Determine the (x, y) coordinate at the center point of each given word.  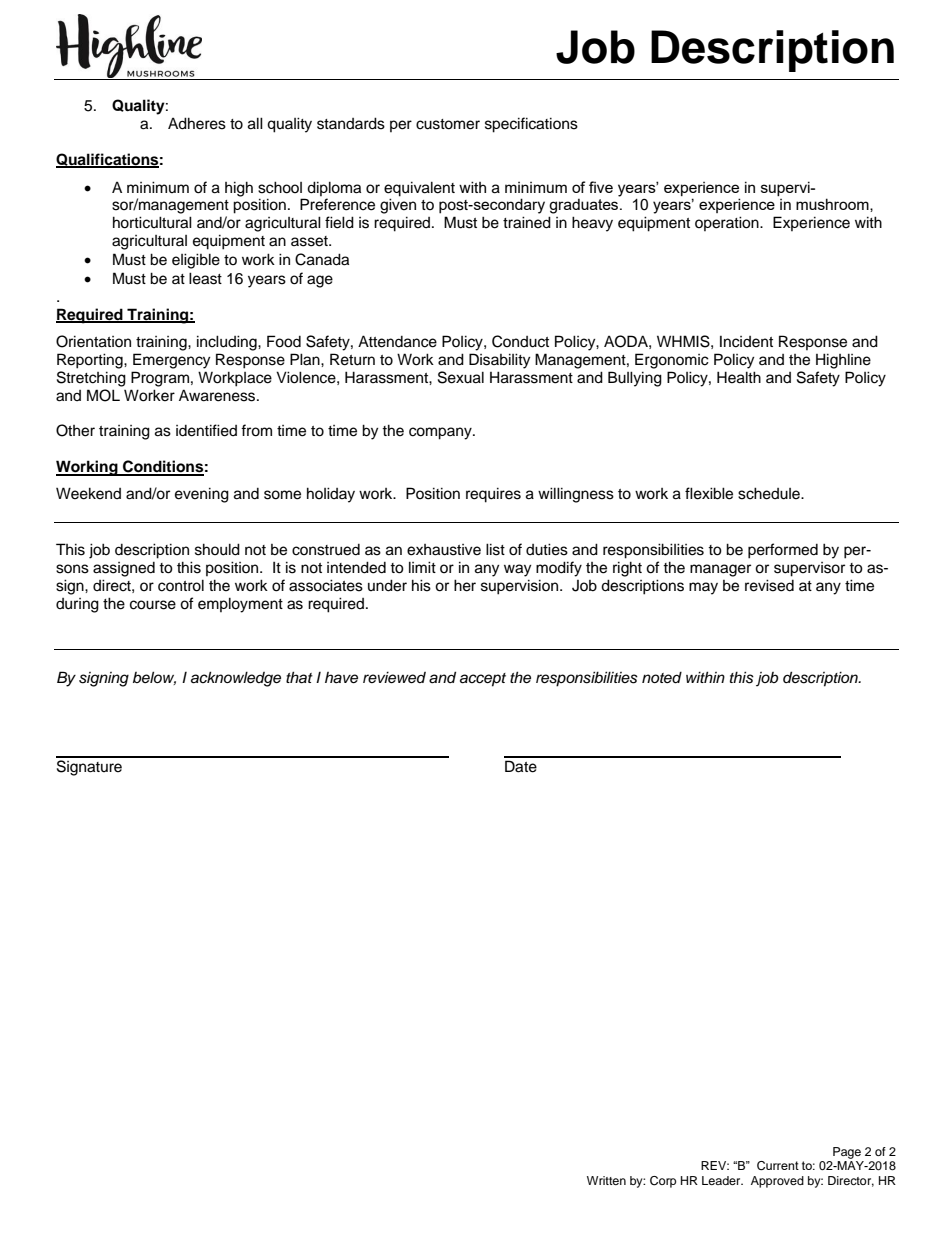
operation (728, 223)
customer (448, 124)
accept (483, 680)
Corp (663, 1182)
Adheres (197, 123)
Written (606, 1180)
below (154, 678)
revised (769, 585)
